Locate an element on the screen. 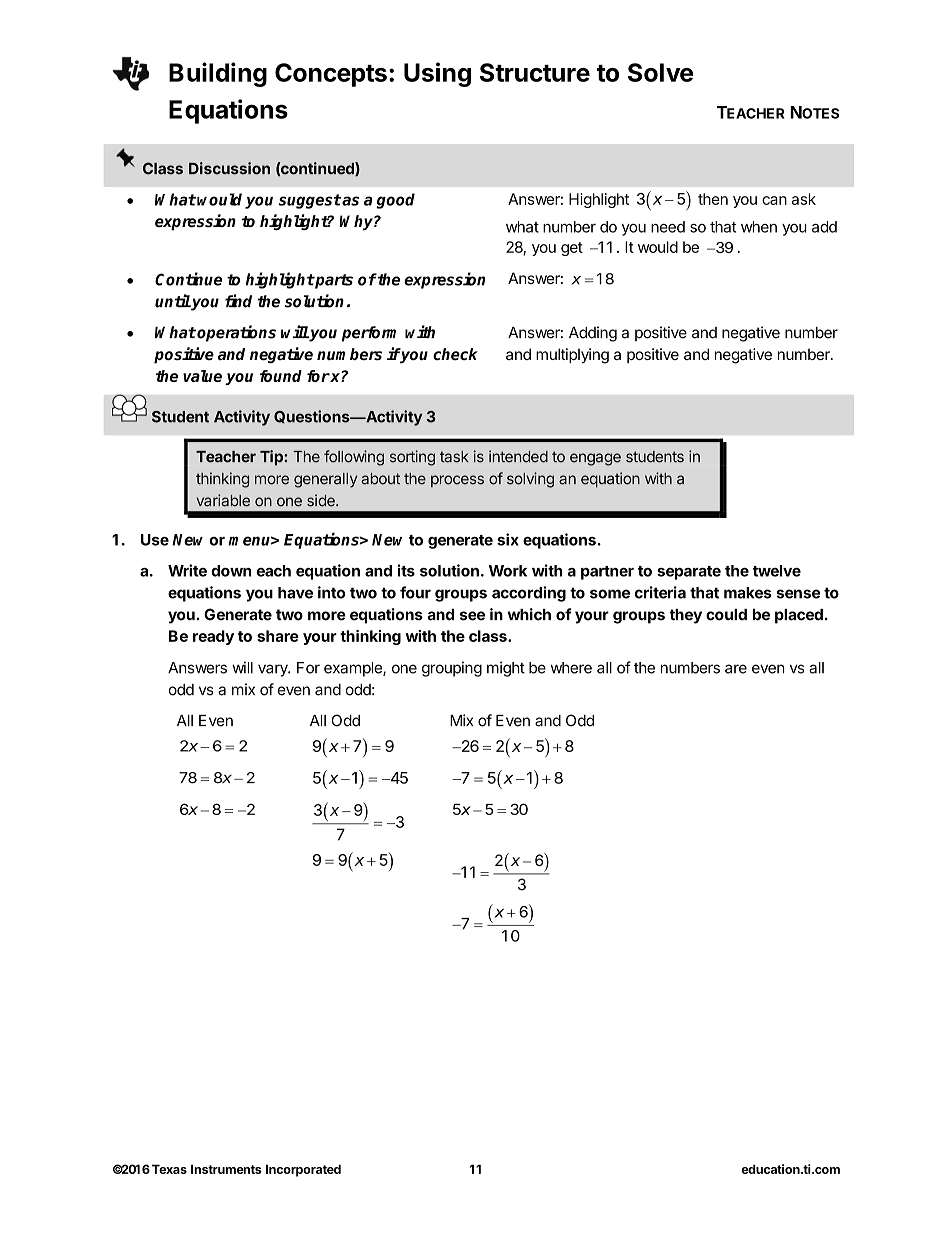 This screenshot has height=1233, width=952. task is located at coordinates (454, 457).
